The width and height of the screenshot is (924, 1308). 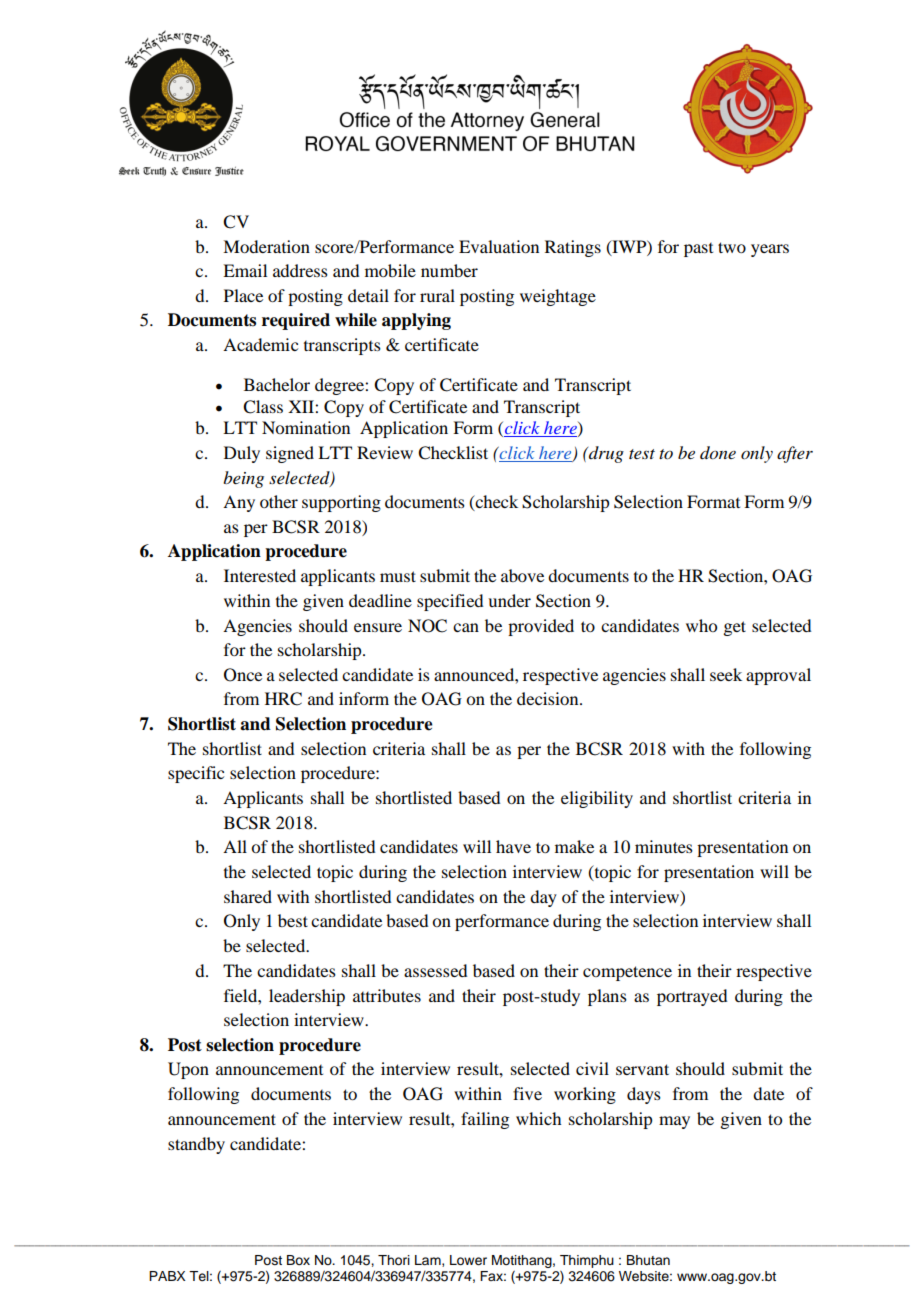 I want to click on get, so click(x=734, y=628).
